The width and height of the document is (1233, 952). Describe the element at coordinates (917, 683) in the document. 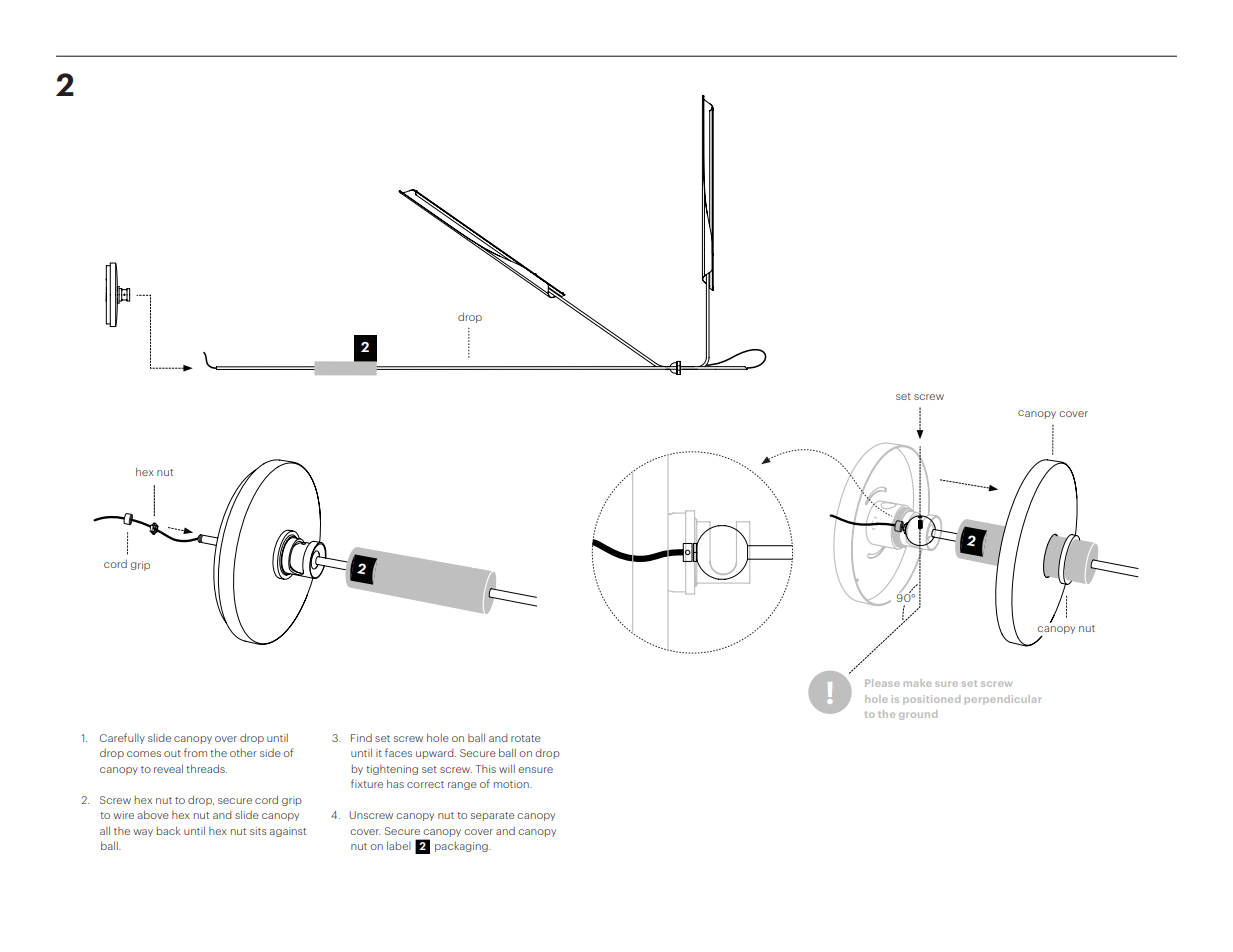

I see `make` at that location.
